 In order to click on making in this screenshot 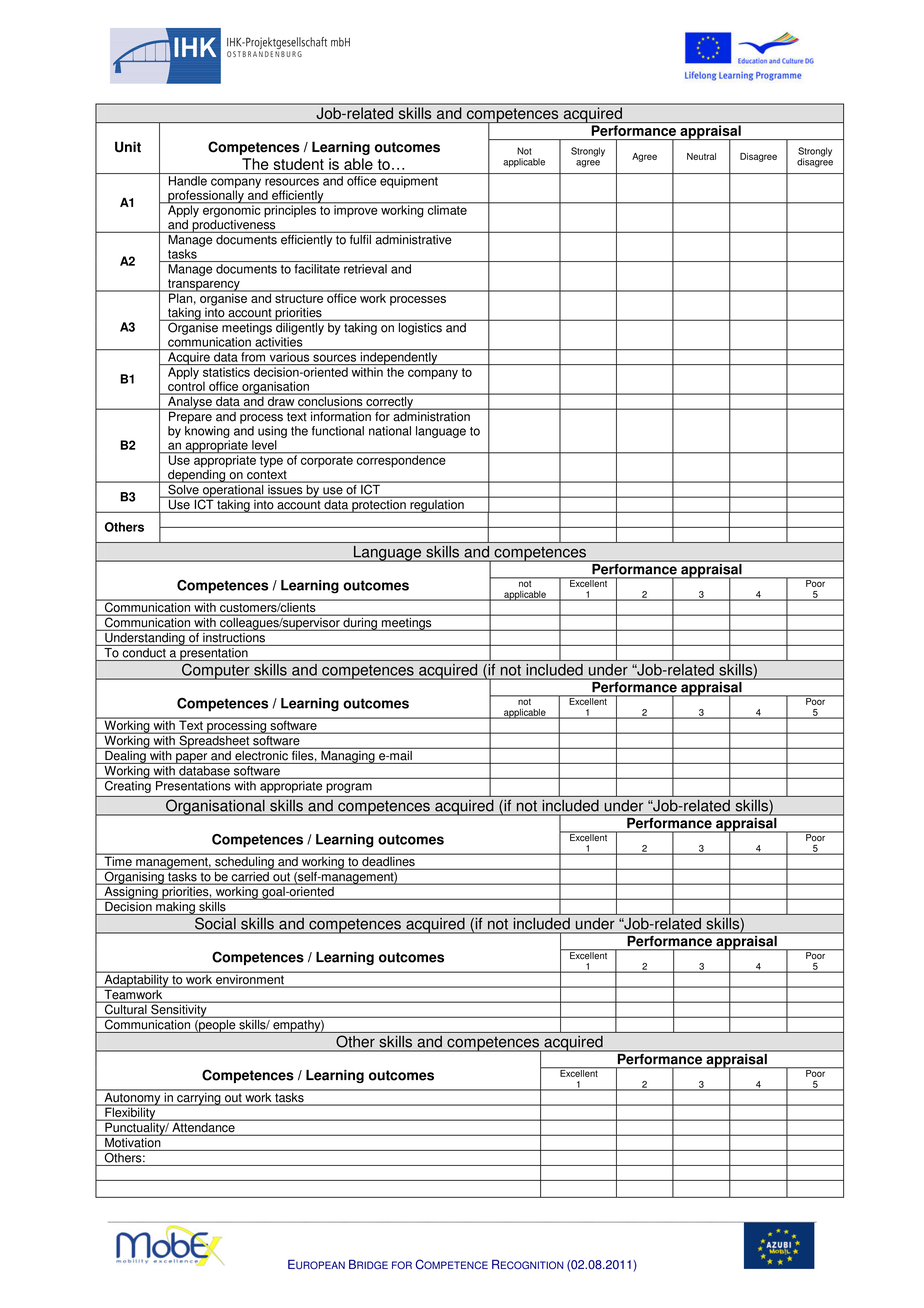, I will do `click(175, 907)`.
